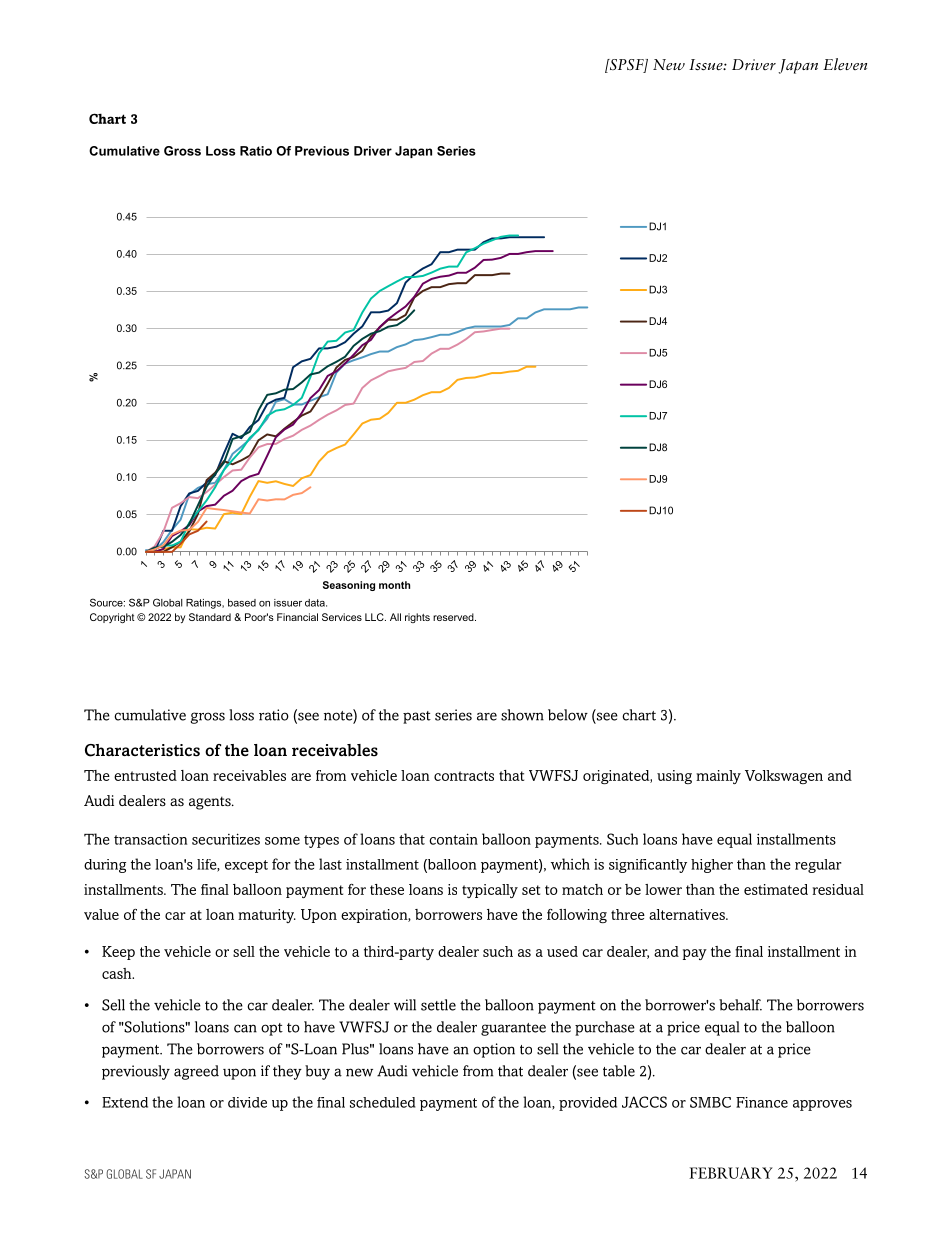  What do you see at coordinates (568, 715) in the page?
I see `below` at bounding box center [568, 715].
